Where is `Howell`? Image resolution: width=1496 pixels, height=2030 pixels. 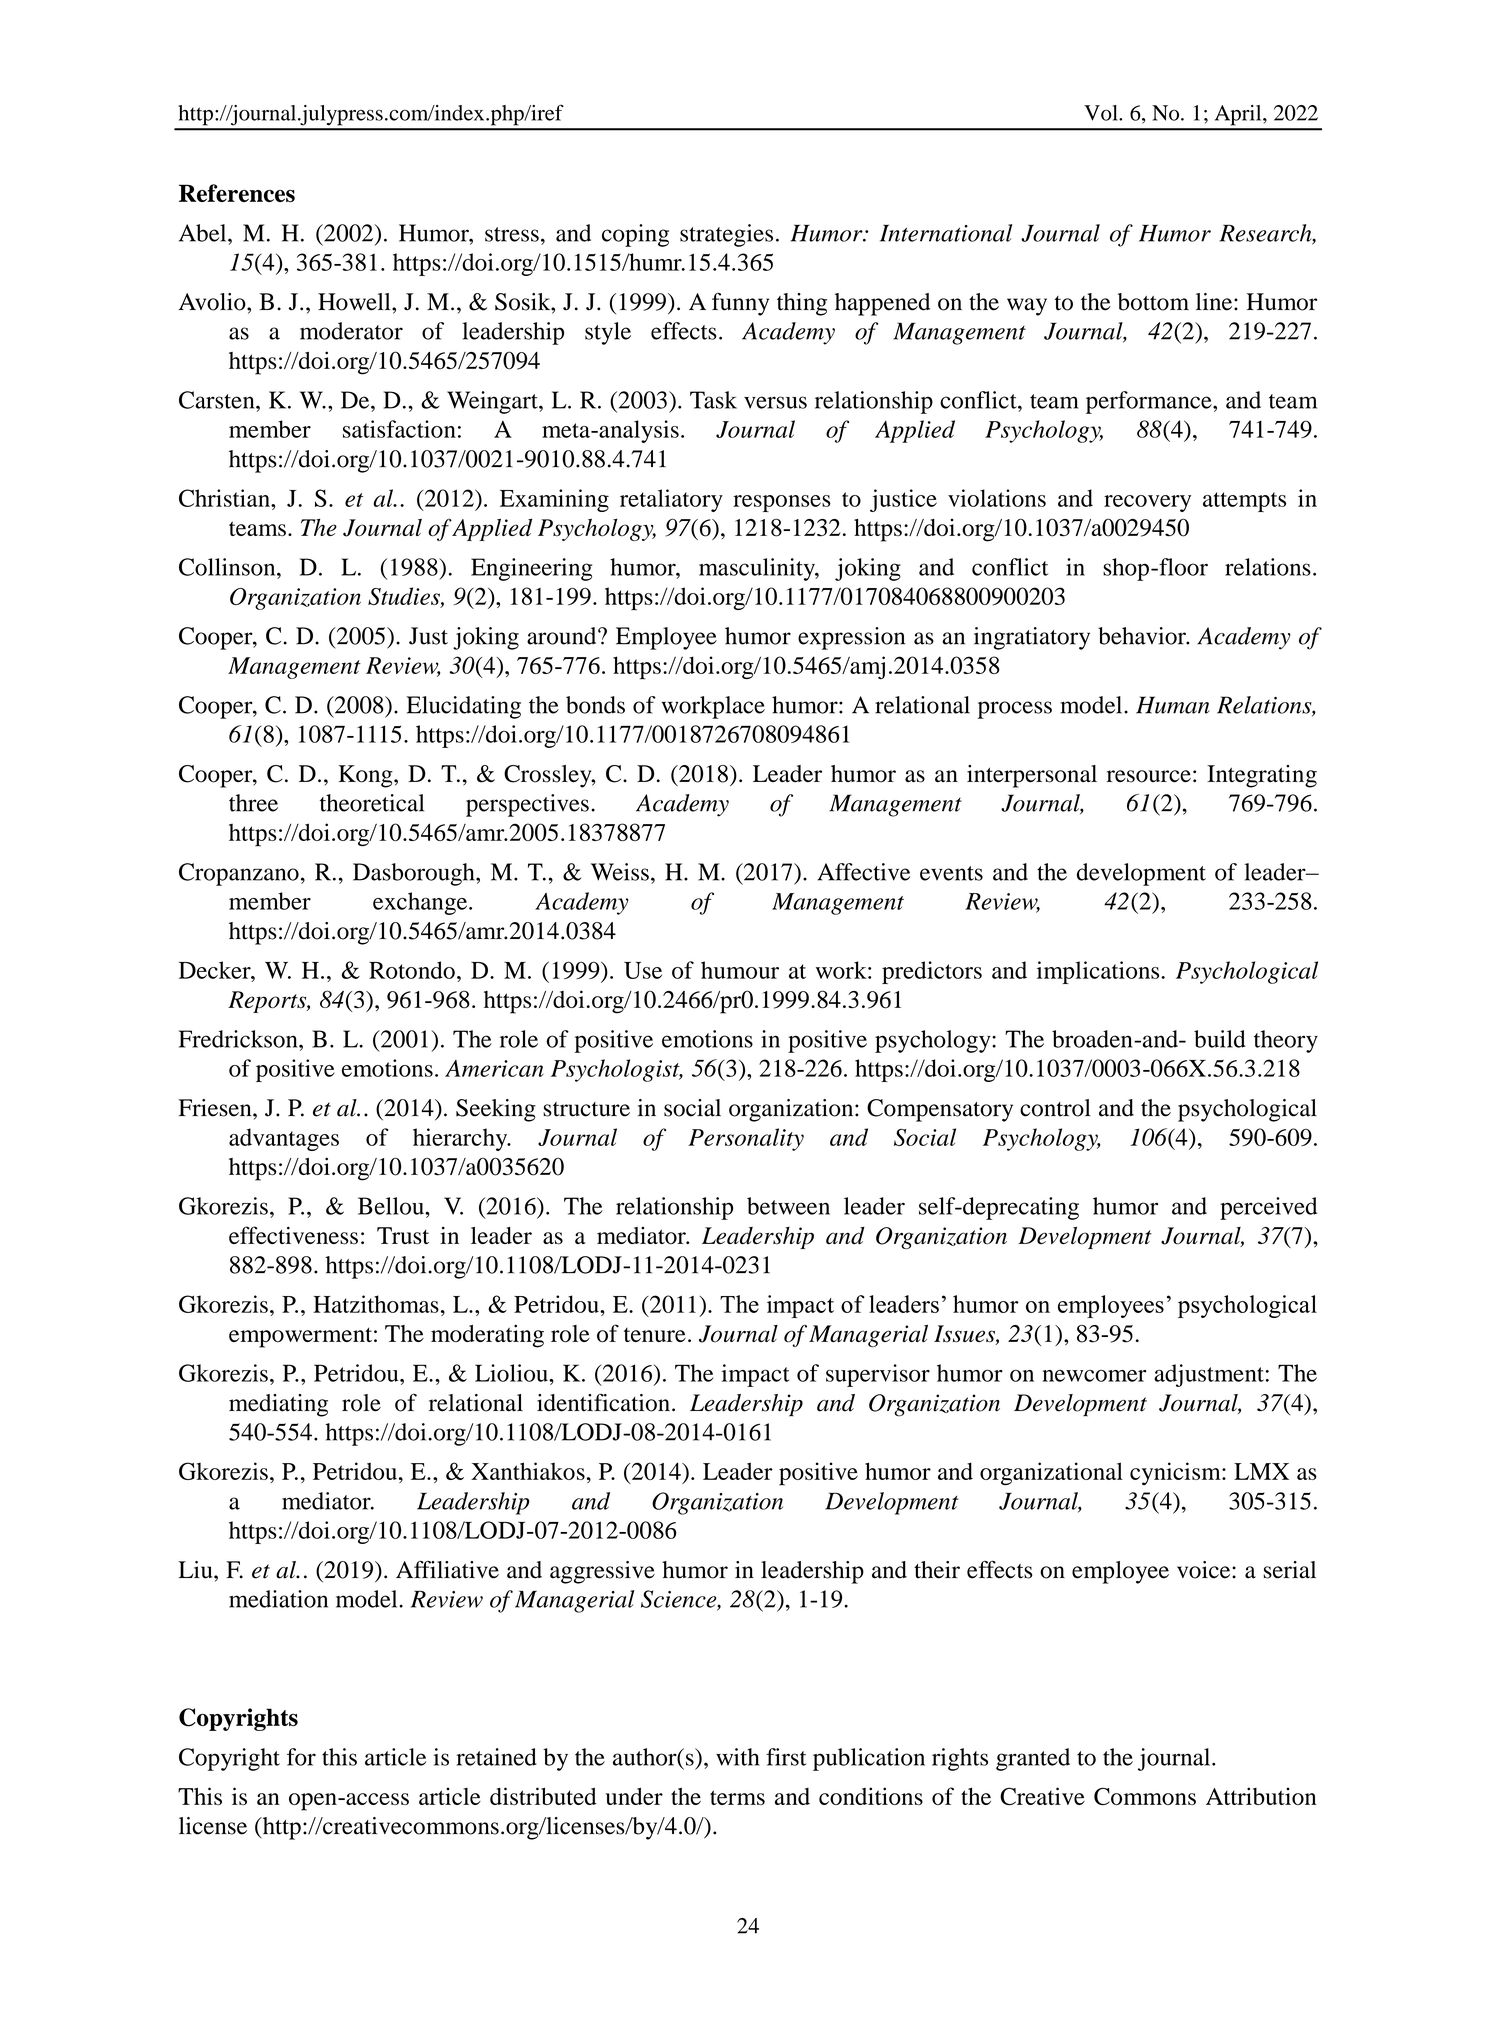
Howell is located at coordinates (355, 302).
